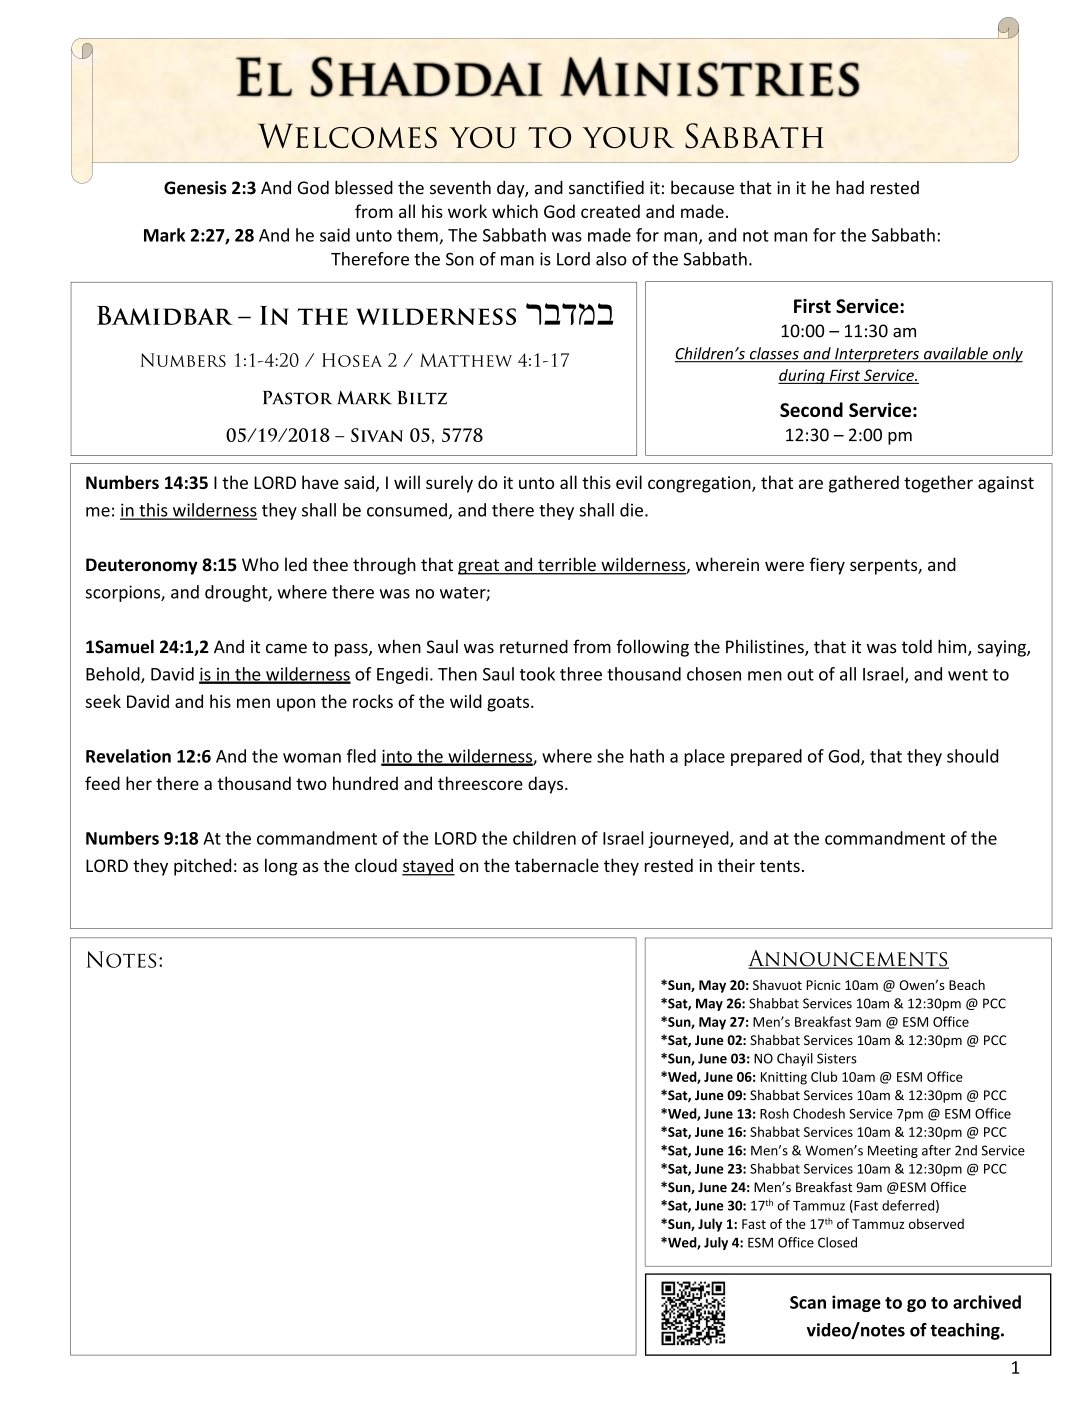 The image size is (1084, 1403). What do you see at coordinates (808, 1302) in the document?
I see `Scan` at bounding box center [808, 1302].
